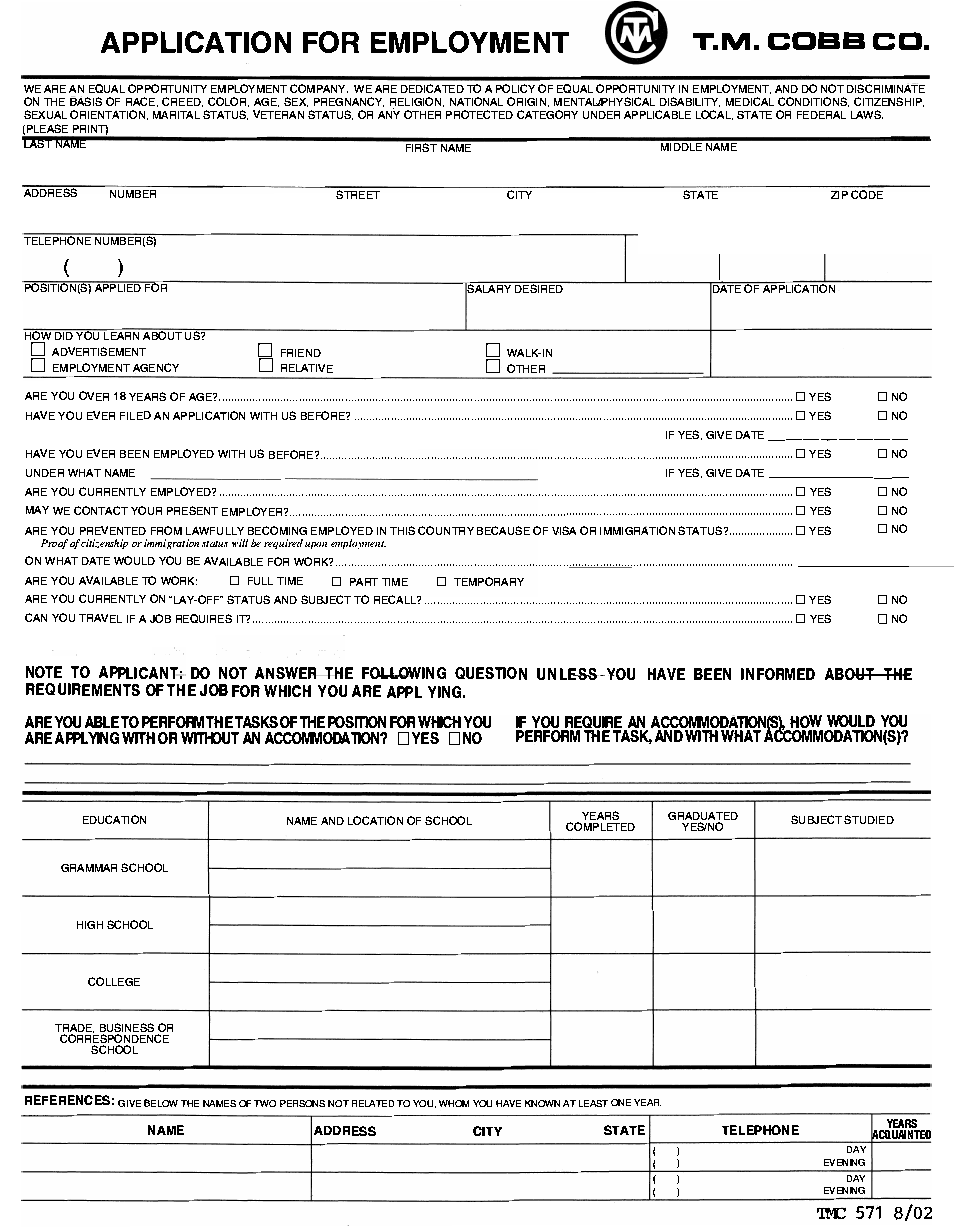 This page has width=956, height=1232. What do you see at coordinates (831, 1213) in the page?
I see `IMC` at bounding box center [831, 1213].
